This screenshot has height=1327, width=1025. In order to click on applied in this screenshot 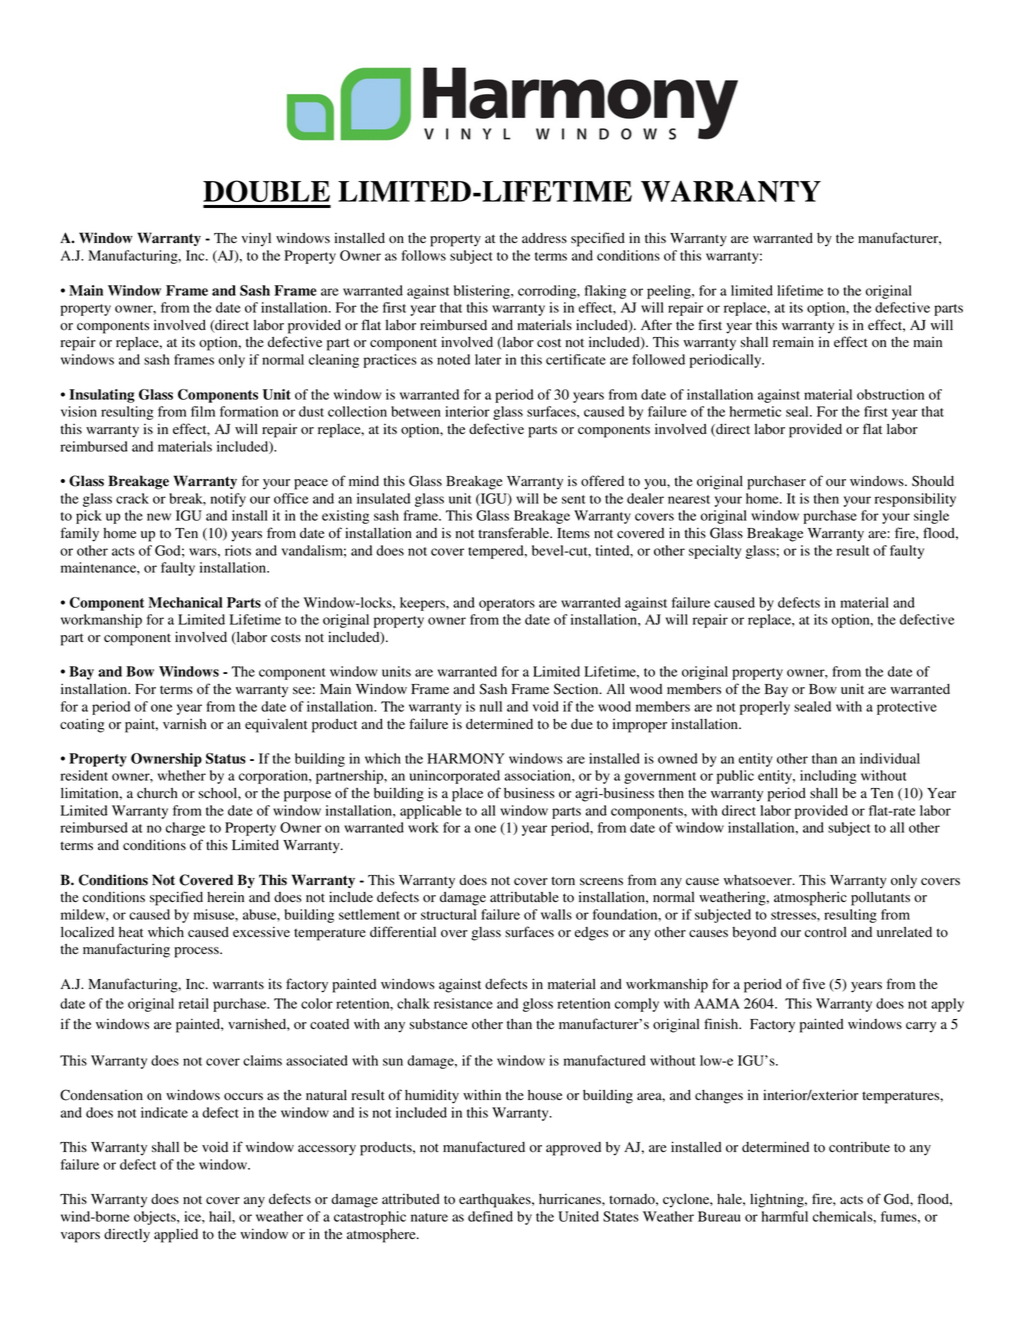, I will do `click(176, 1236)`.
